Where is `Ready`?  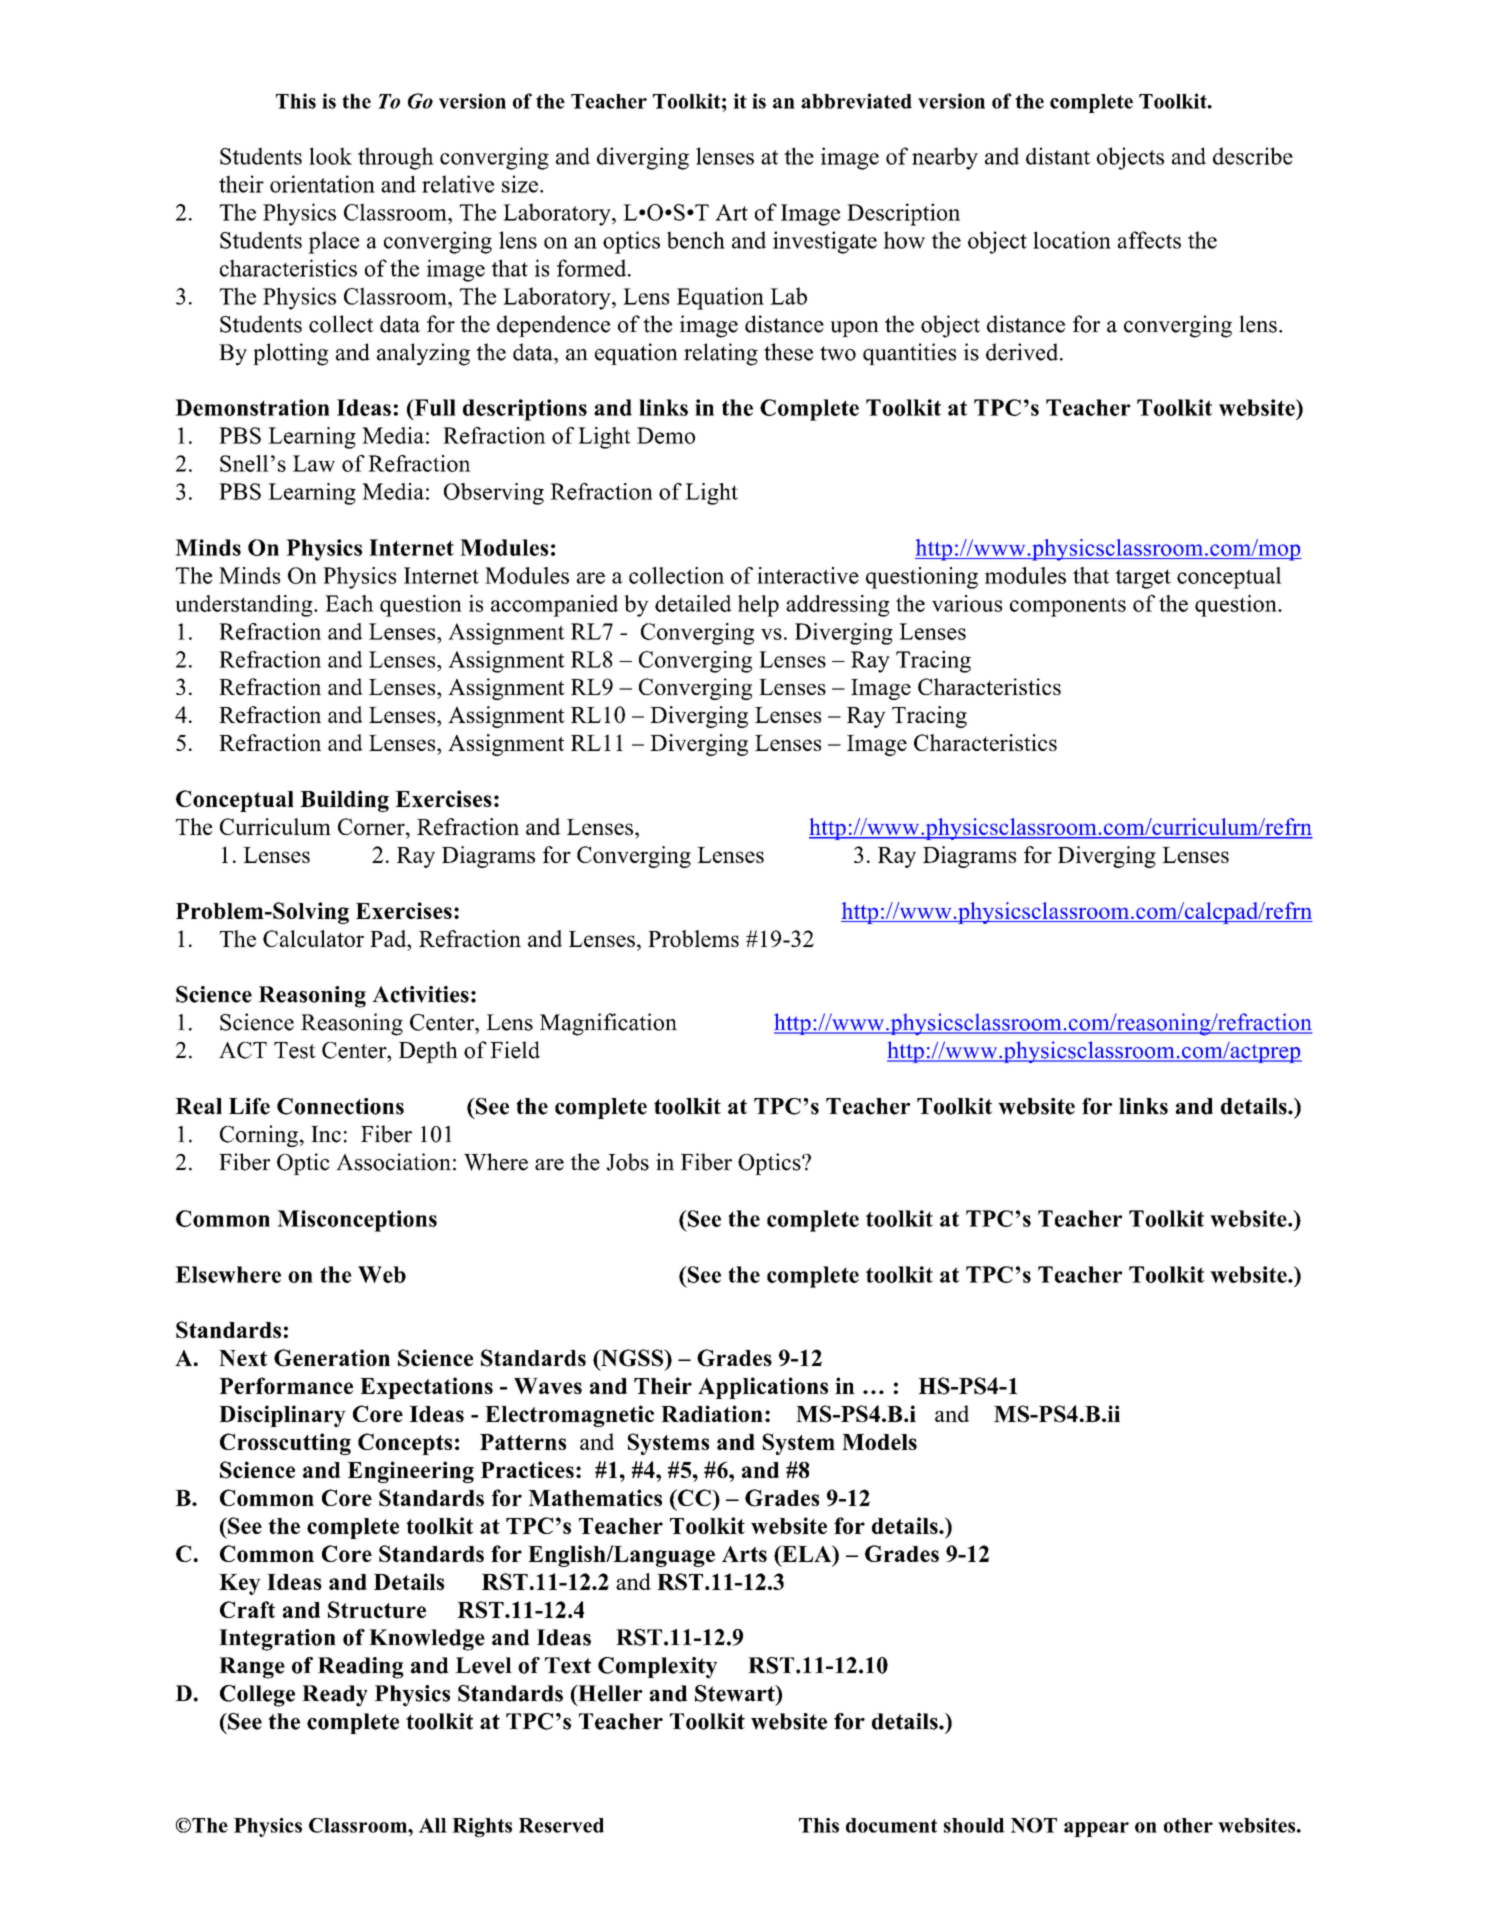 Ready is located at coordinates (335, 1696).
